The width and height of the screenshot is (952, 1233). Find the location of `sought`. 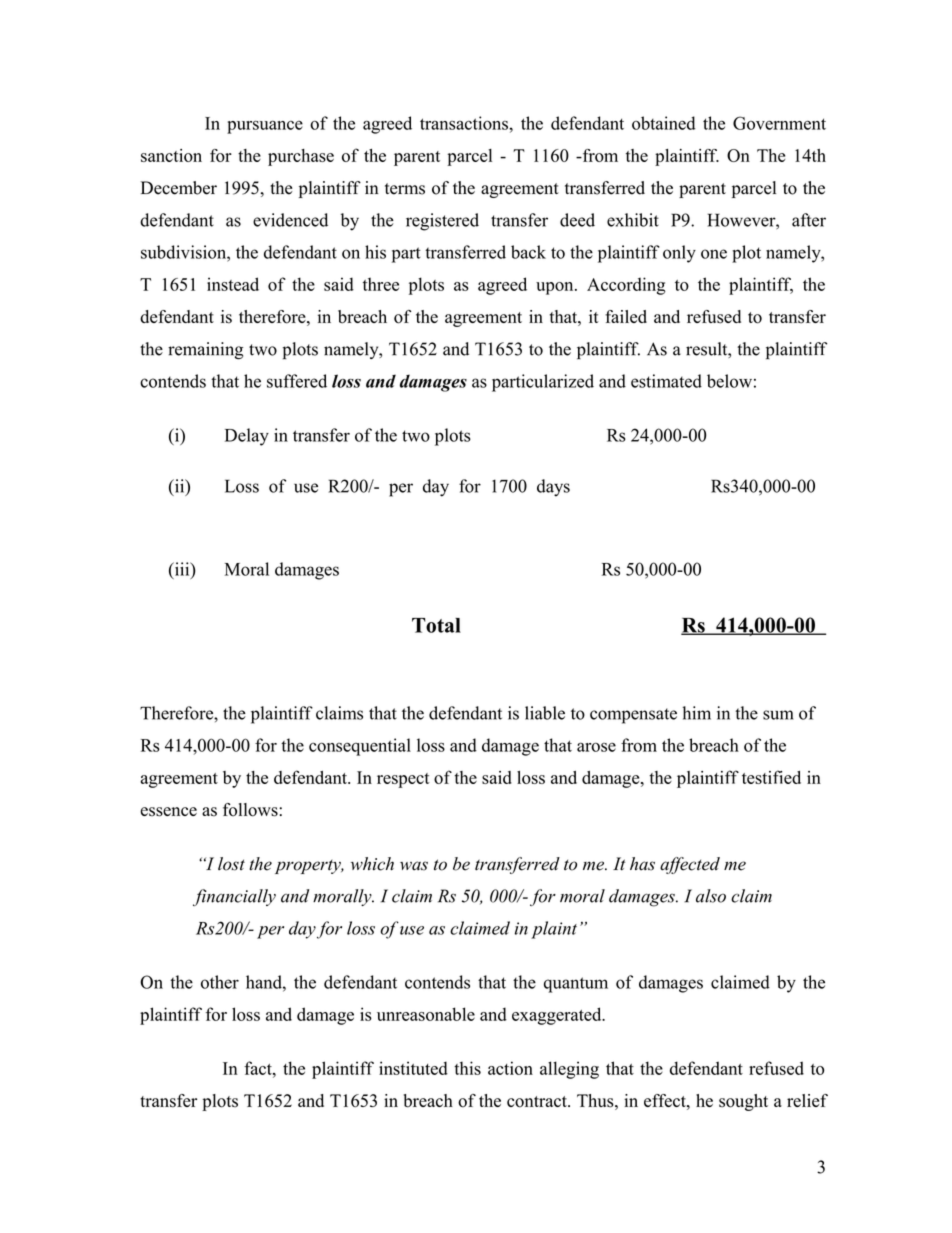

sought is located at coordinates (743, 1102).
